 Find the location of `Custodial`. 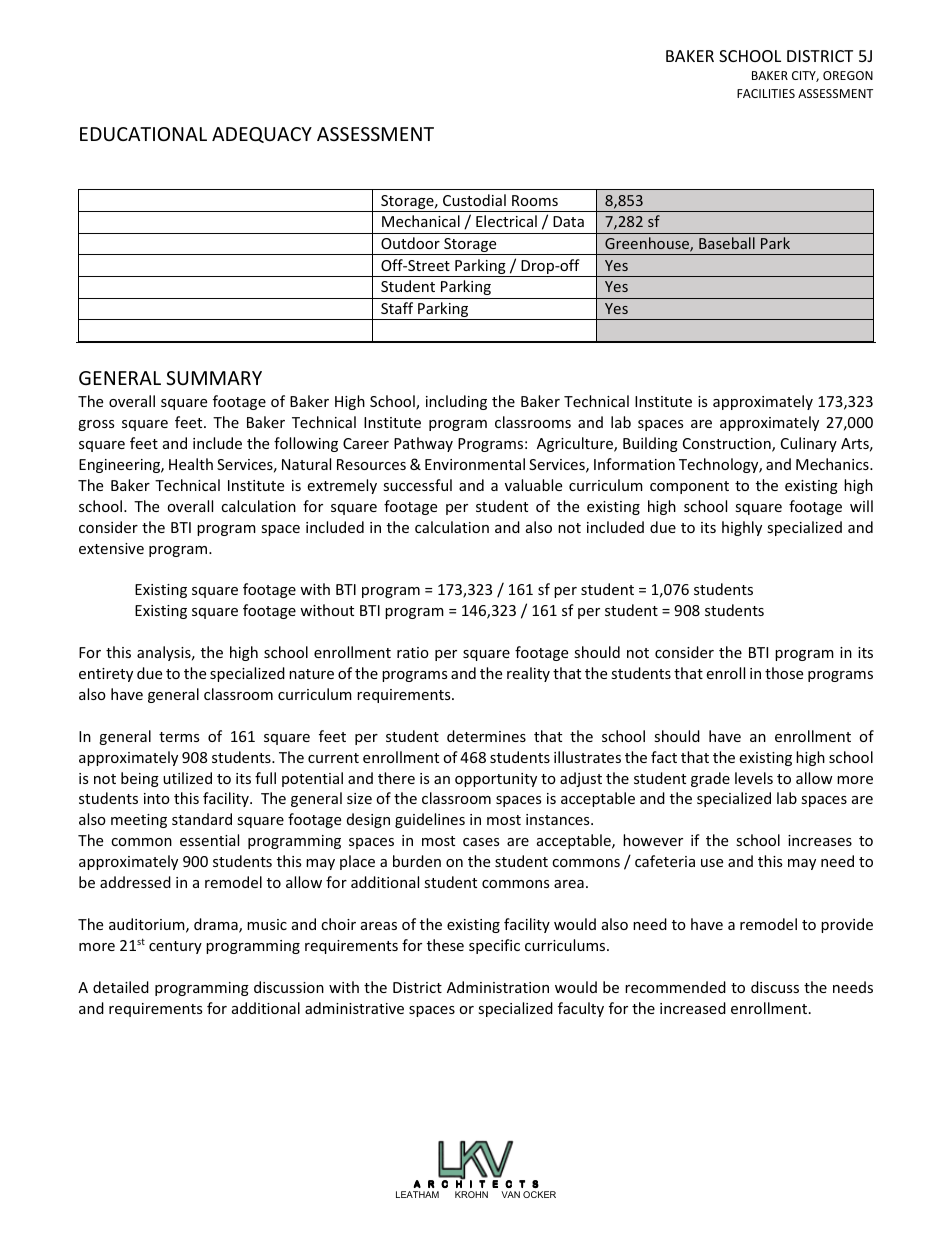

Custodial is located at coordinates (474, 200).
